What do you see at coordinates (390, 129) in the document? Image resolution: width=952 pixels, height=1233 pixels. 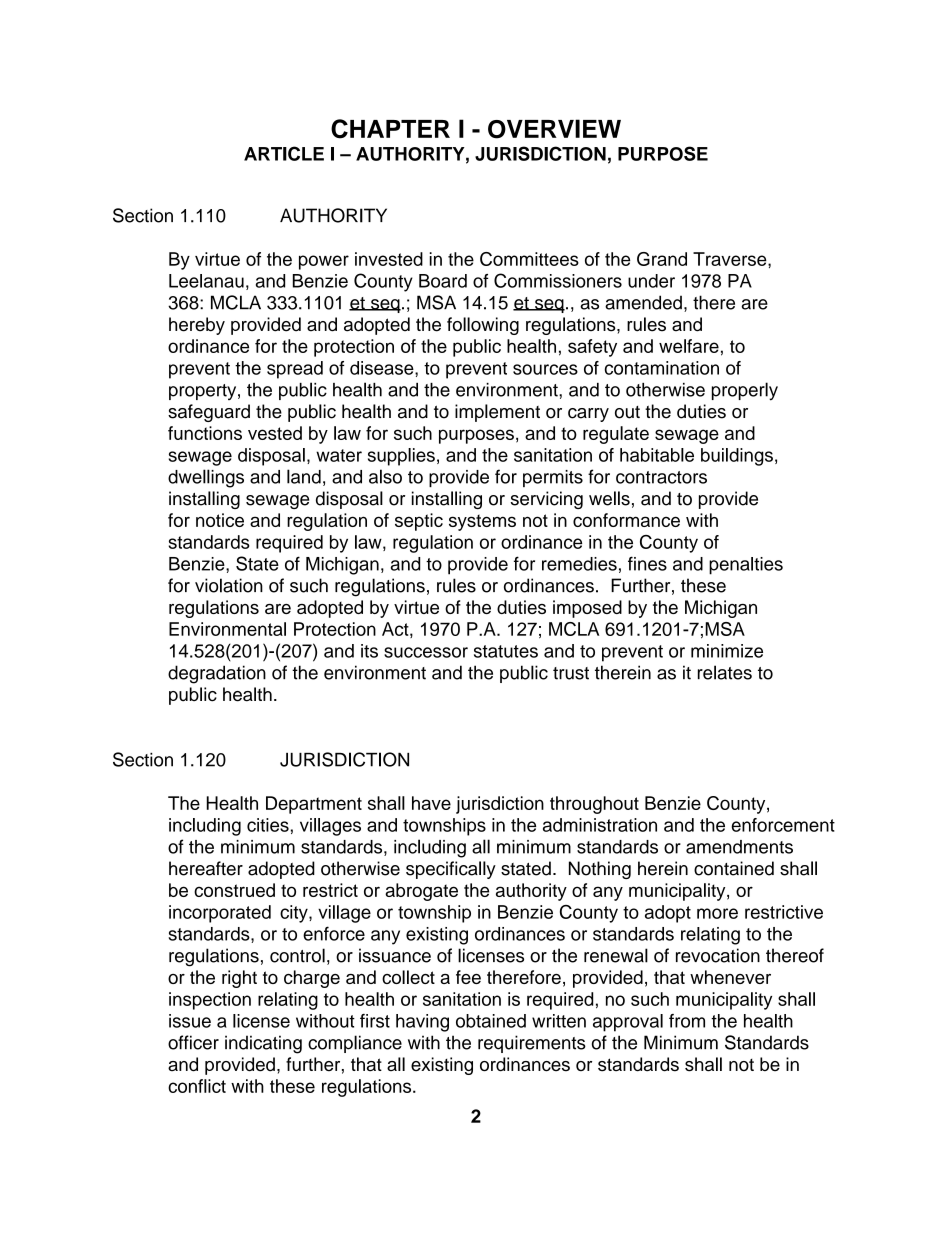 I see `CHAPTER` at bounding box center [390, 129].
